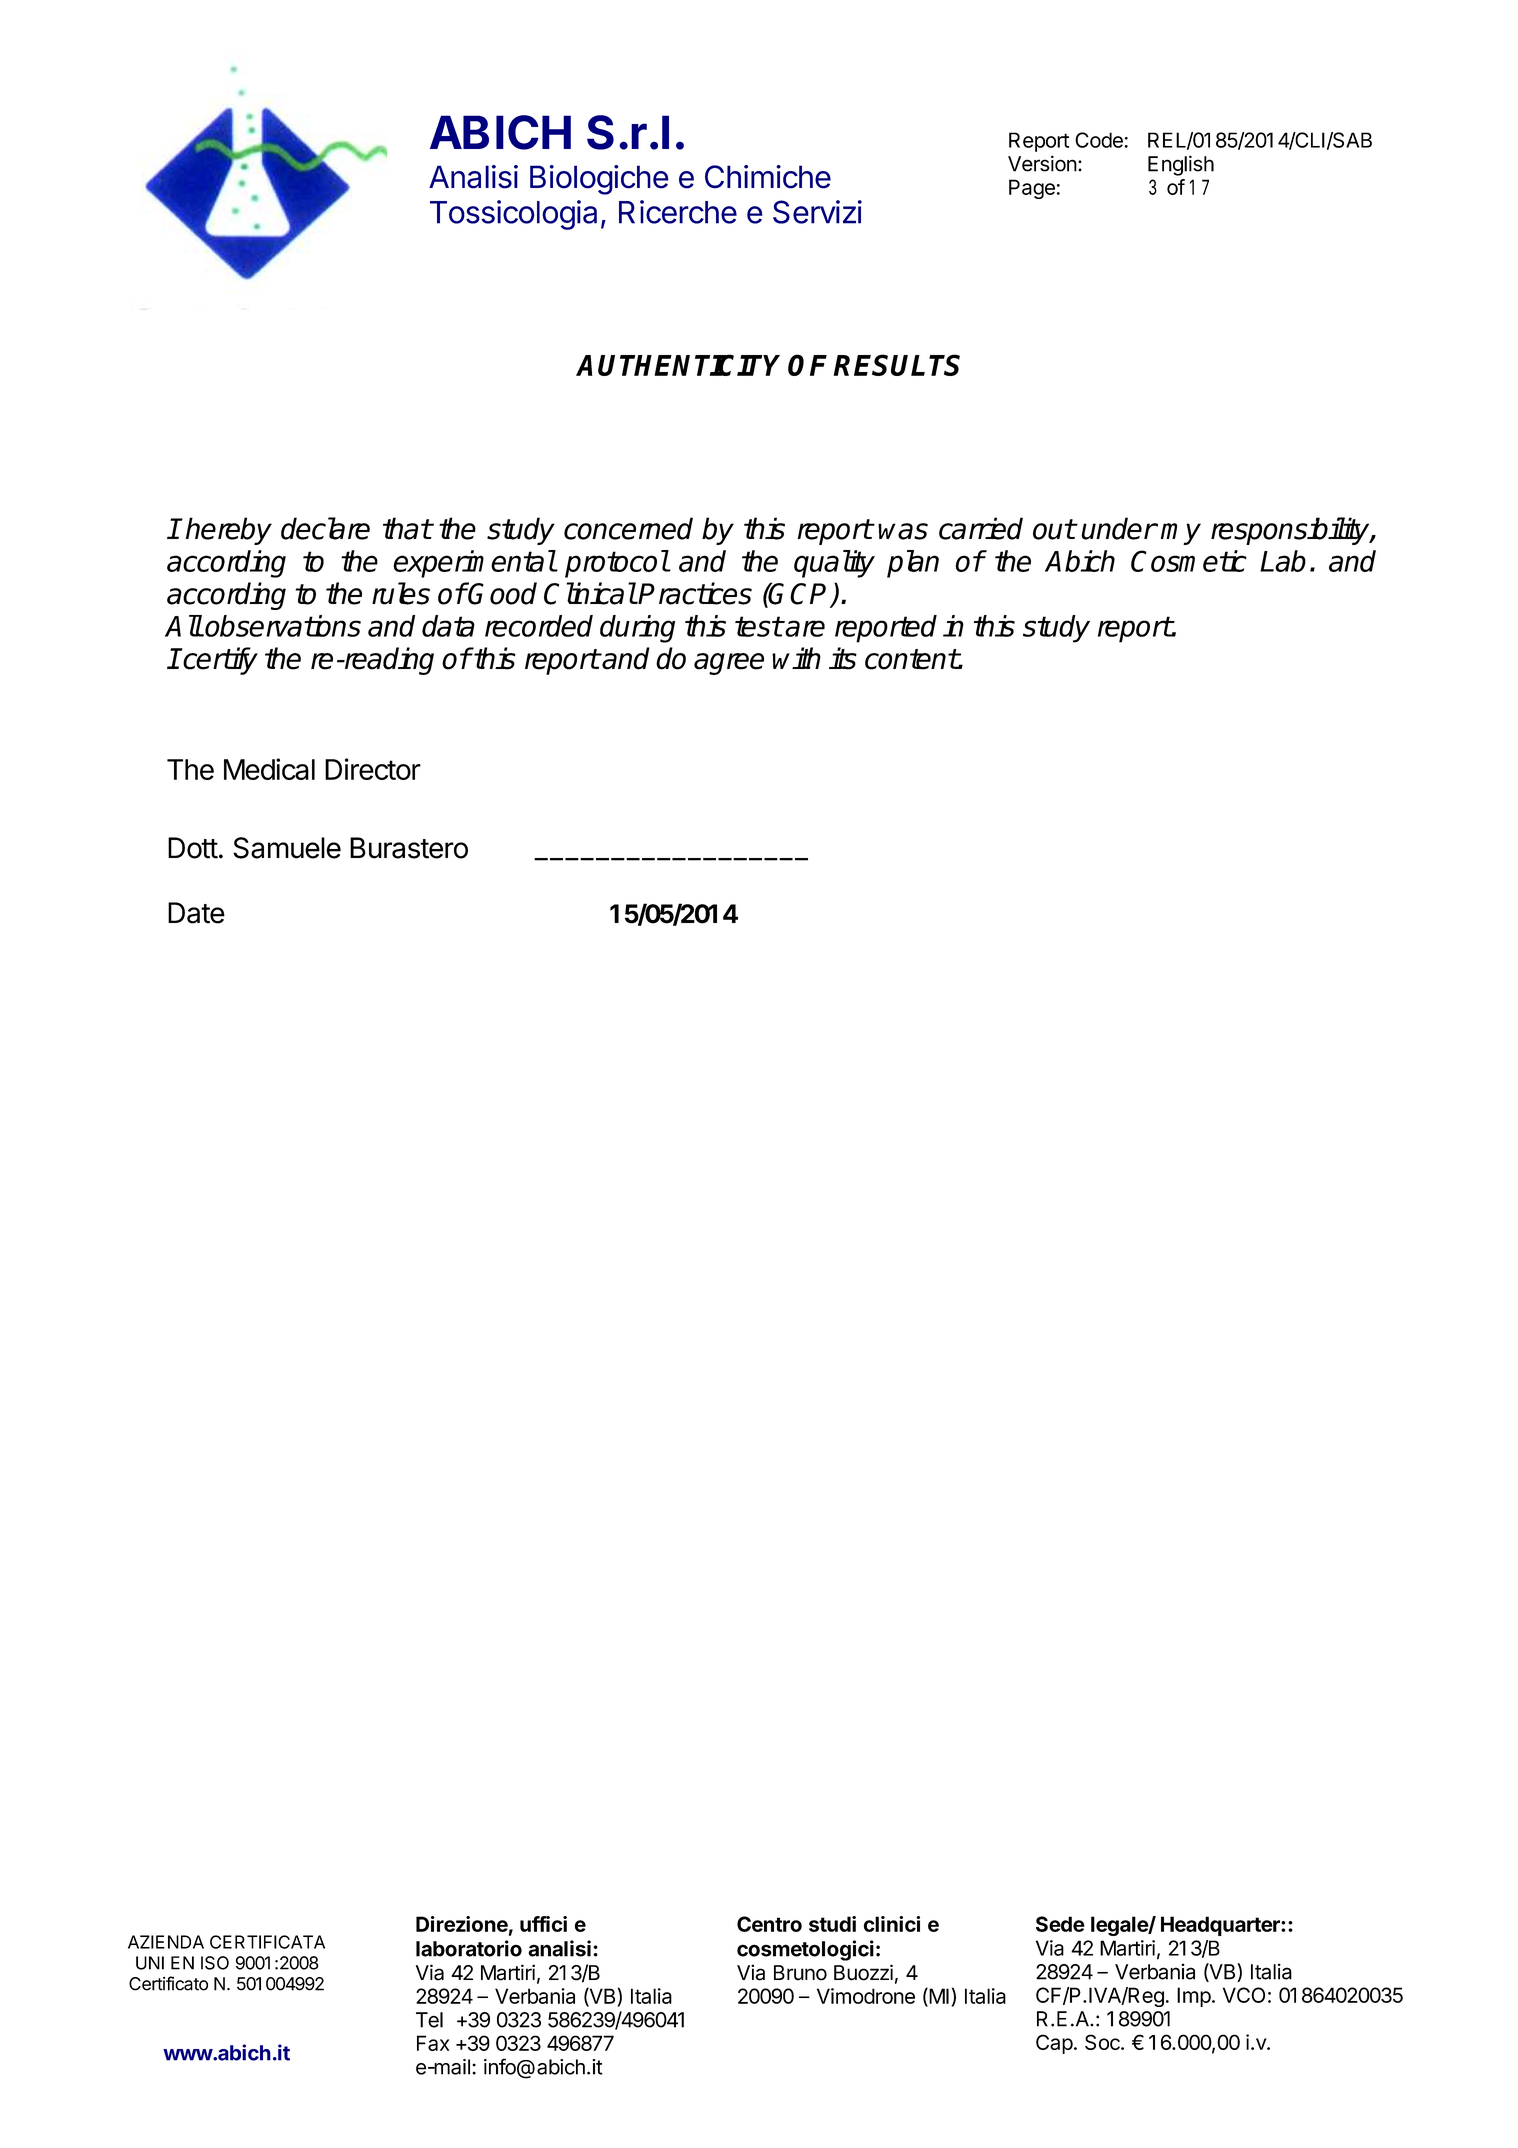 The width and height of the image is (1518, 2148). What do you see at coordinates (325, 528) in the image?
I see `declare` at bounding box center [325, 528].
